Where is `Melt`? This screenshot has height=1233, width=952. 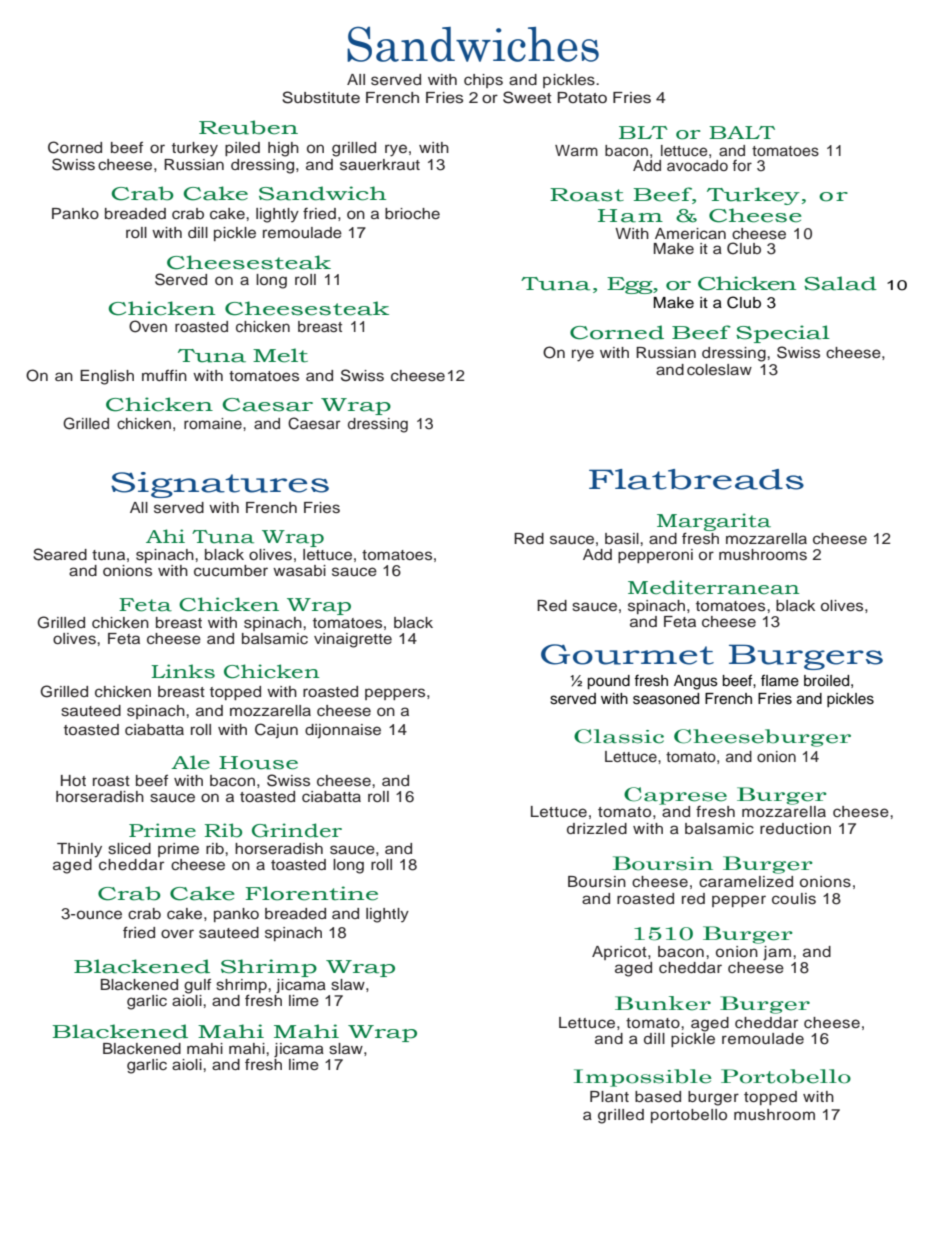
Melt is located at coordinates (280, 355).
